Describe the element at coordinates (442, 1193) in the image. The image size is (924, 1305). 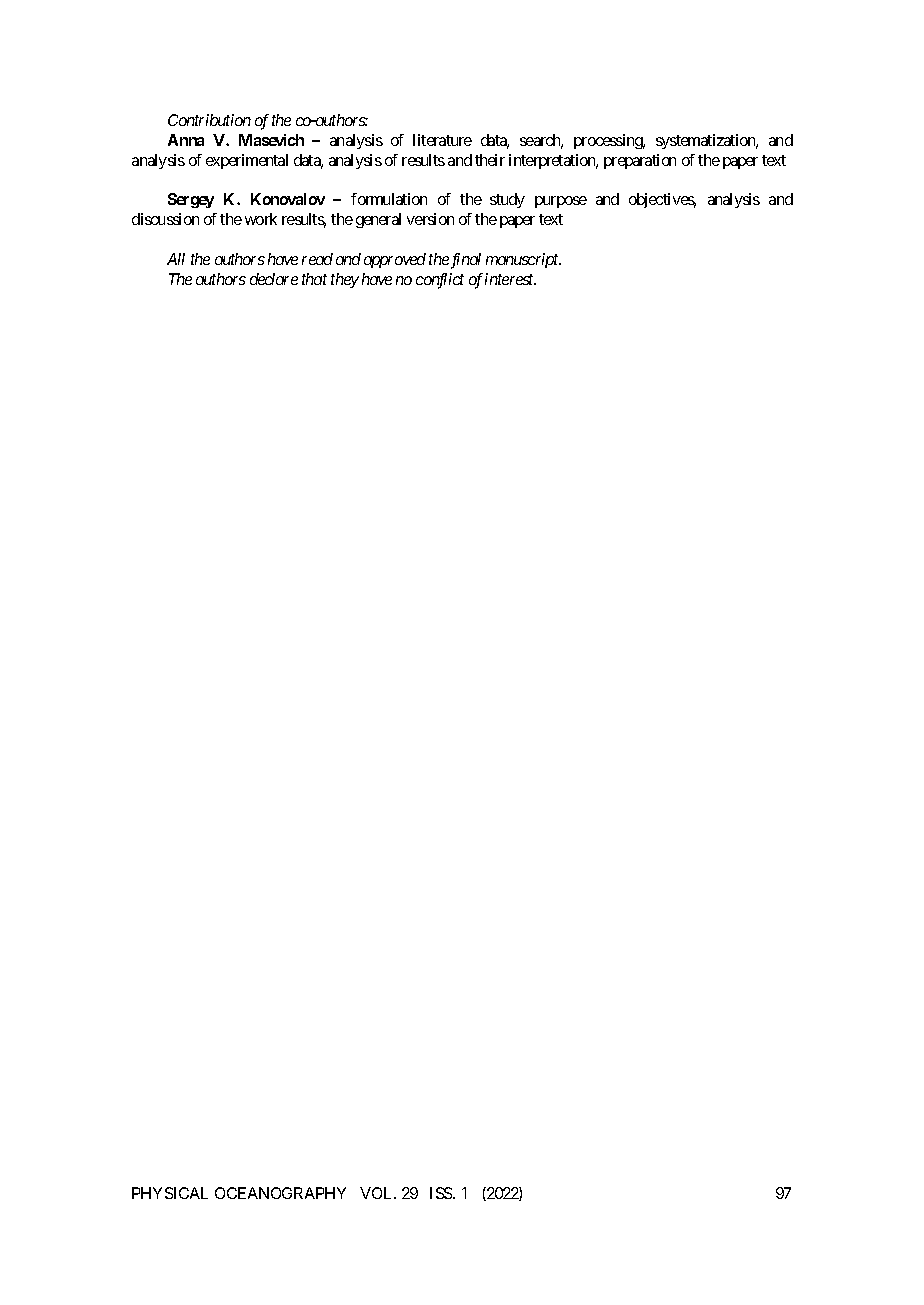
I see `ISS` at that location.
